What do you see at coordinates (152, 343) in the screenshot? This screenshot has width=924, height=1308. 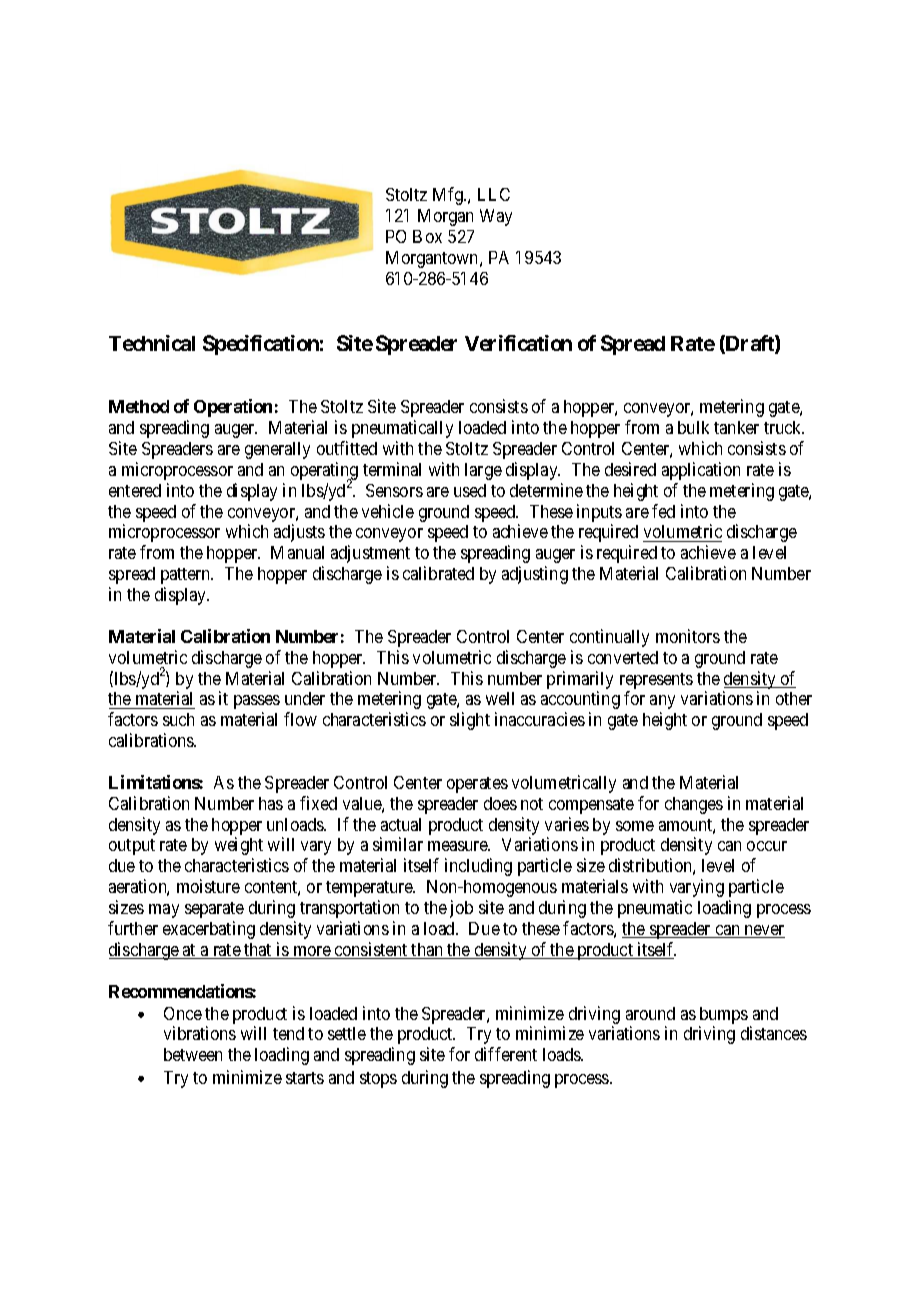 I see `Technical` at bounding box center [152, 343].
